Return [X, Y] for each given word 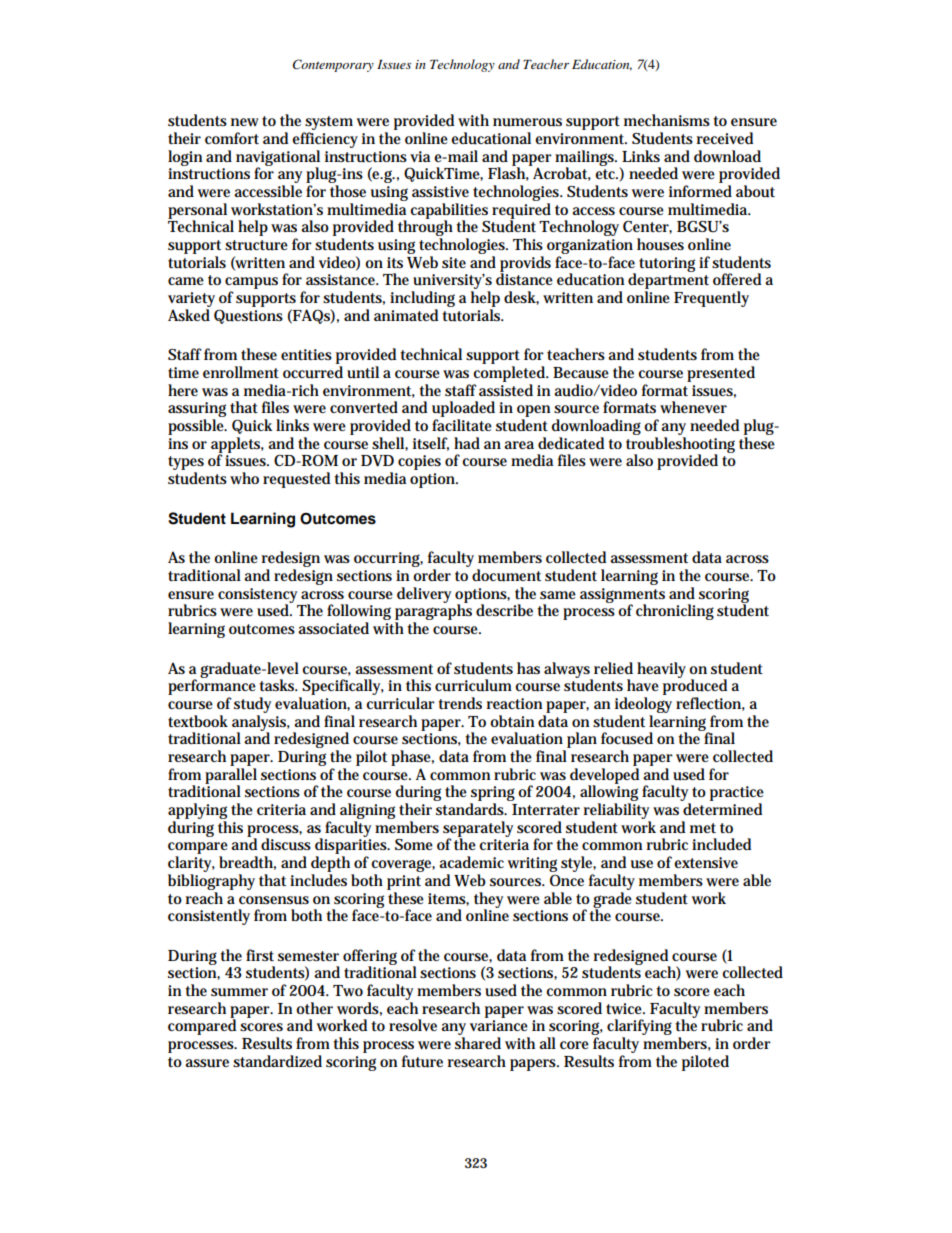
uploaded [463, 410]
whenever [693, 407]
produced [695, 687]
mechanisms [667, 120]
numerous [527, 122]
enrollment [241, 372]
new [244, 122]
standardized [277, 1061]
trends [460, 703]
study [252, 705]
